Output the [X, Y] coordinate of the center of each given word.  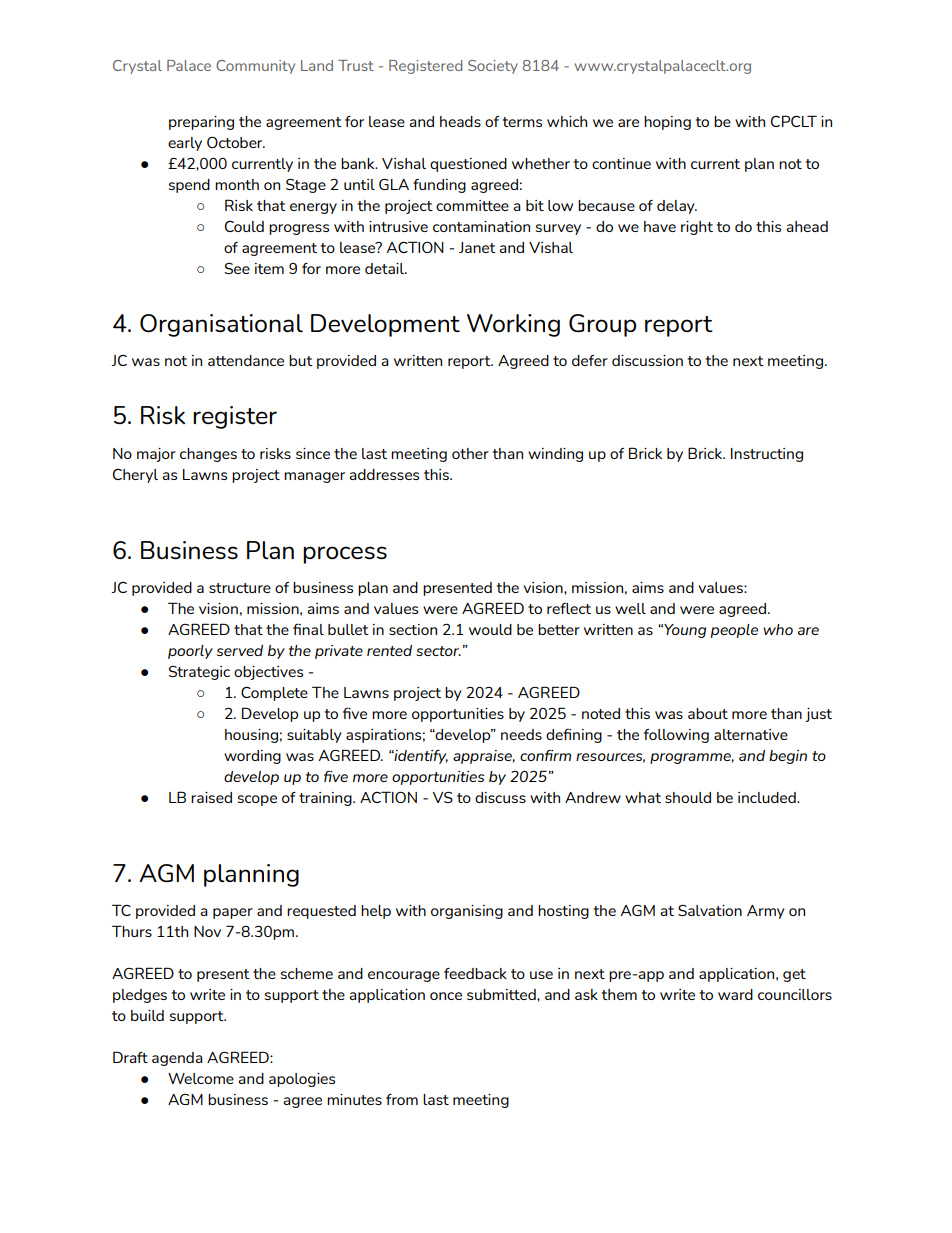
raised [211, 797]
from [402, 1099]
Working [513, 325]
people [734, 631]
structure [240, 588]
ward [735, 994]
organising [467, 912]
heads [460, 121]
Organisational [221, 325]
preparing [201, 123]
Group [602, 325]
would [490, 629]
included [768, 797]
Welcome [201, 1078]
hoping [667, 123]
